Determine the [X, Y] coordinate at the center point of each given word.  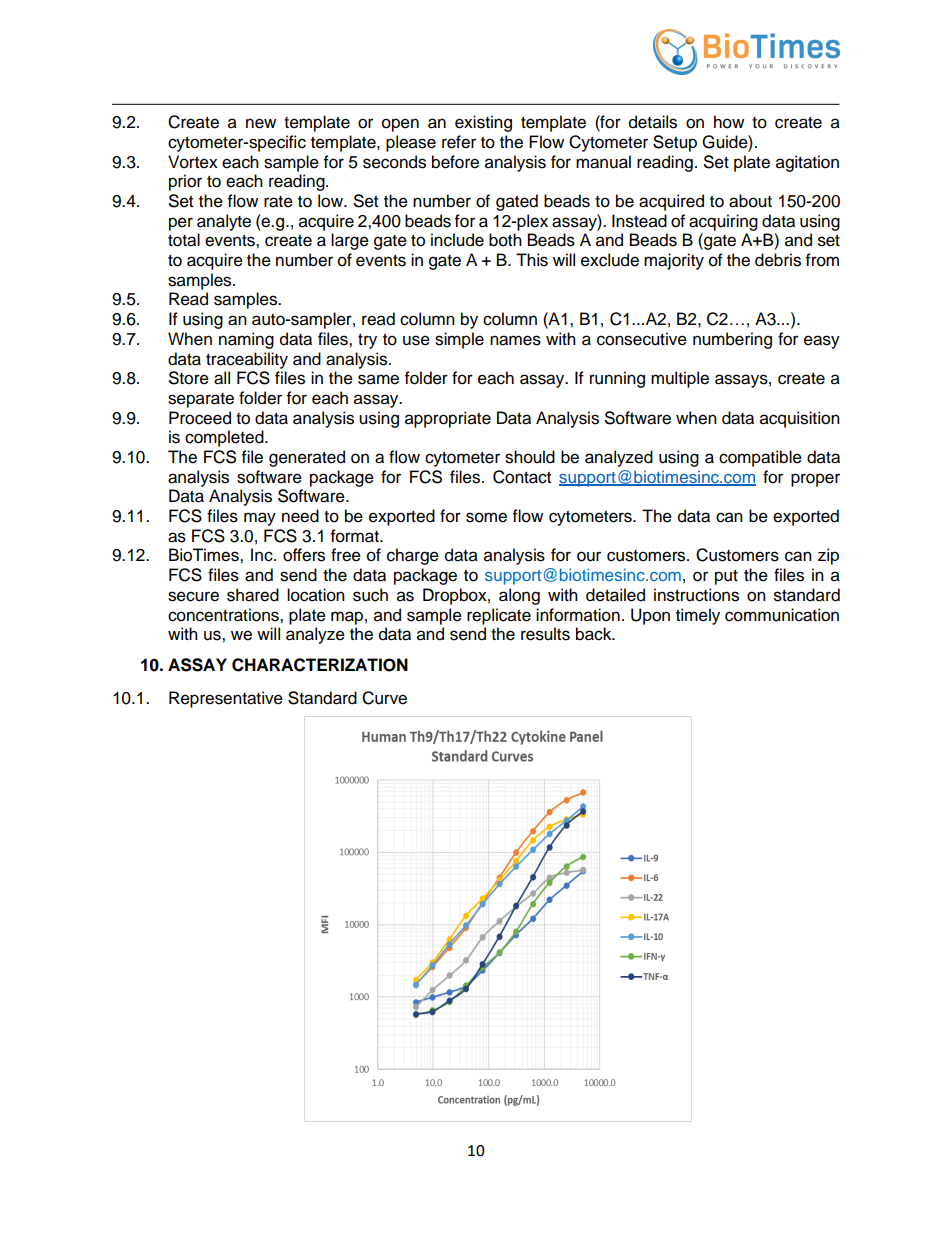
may [260, 519]
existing [483, 123]
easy [822, 342]
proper [815, 480]
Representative [226, 699]
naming [246, 340]
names [515, 340]
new [261, 123]
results [545, 634]
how [729, 122]
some [486, 517]
